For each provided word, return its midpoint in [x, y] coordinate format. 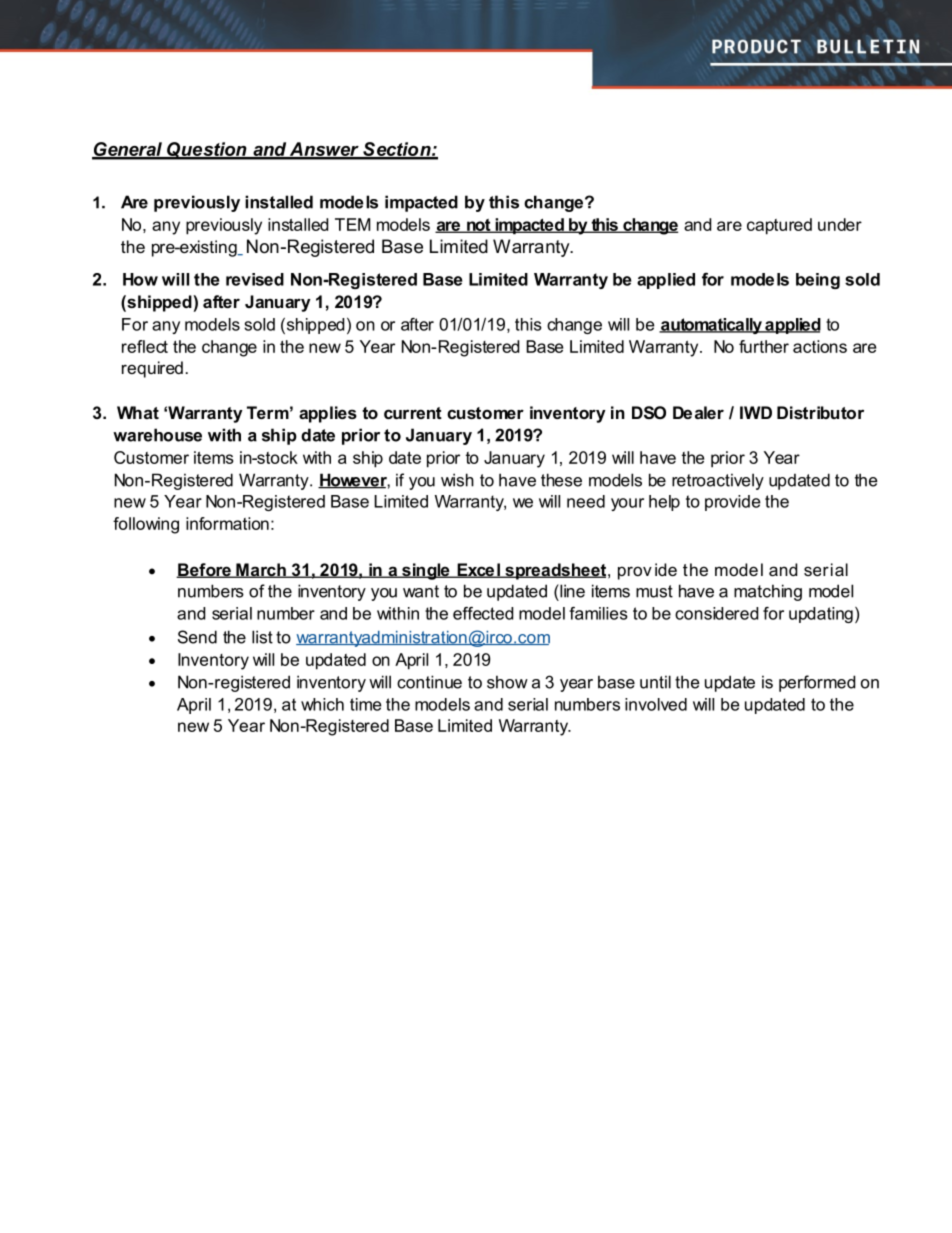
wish [457, 480]
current [413, 413]
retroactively [718, 481]
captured [779, 226]
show [507, 682]
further [764, 346]
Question [207, 151]
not [479, 226]
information [227, 523]
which [322, 704]
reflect [145, 346]
